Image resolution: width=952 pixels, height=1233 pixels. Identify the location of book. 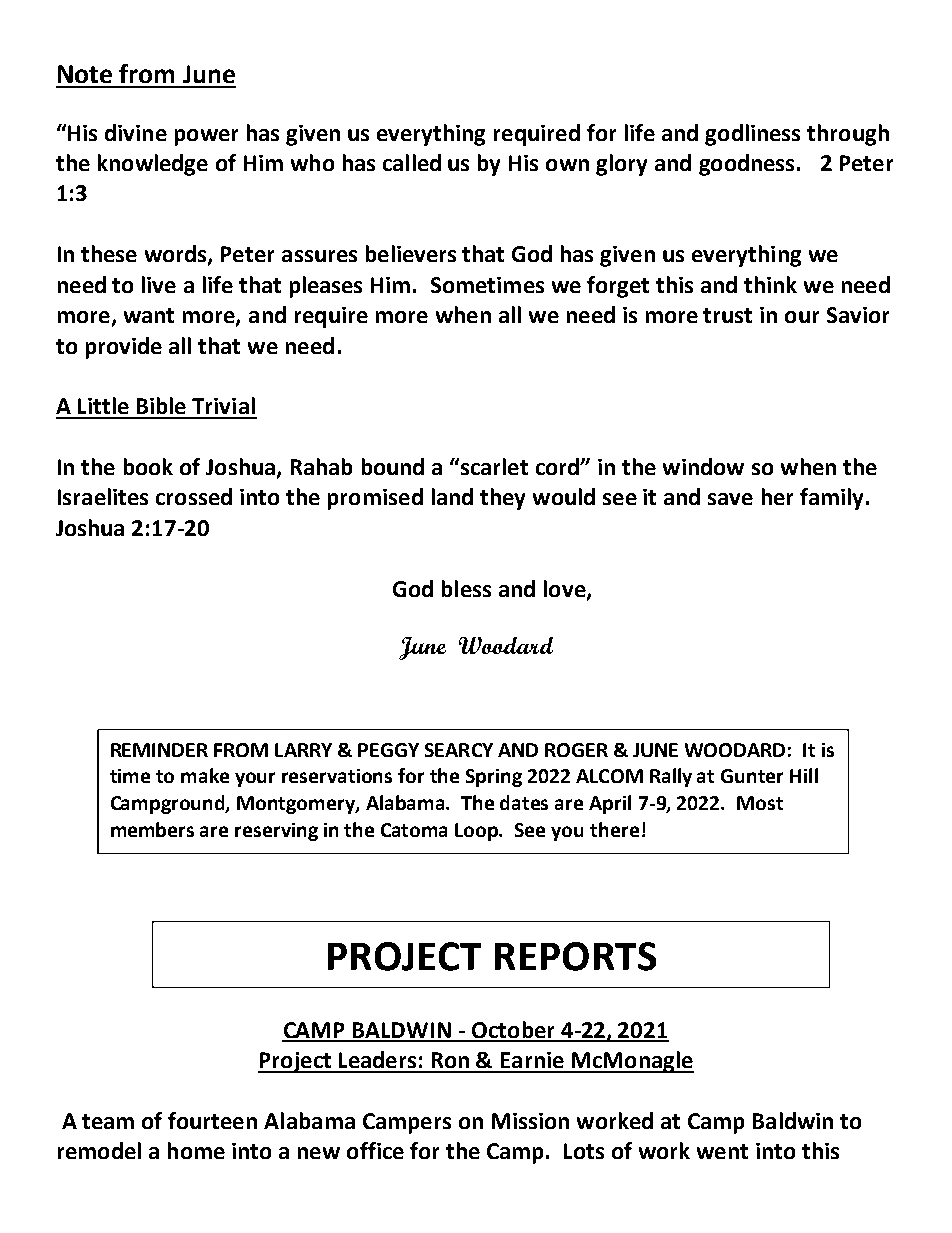
(148, 466).
